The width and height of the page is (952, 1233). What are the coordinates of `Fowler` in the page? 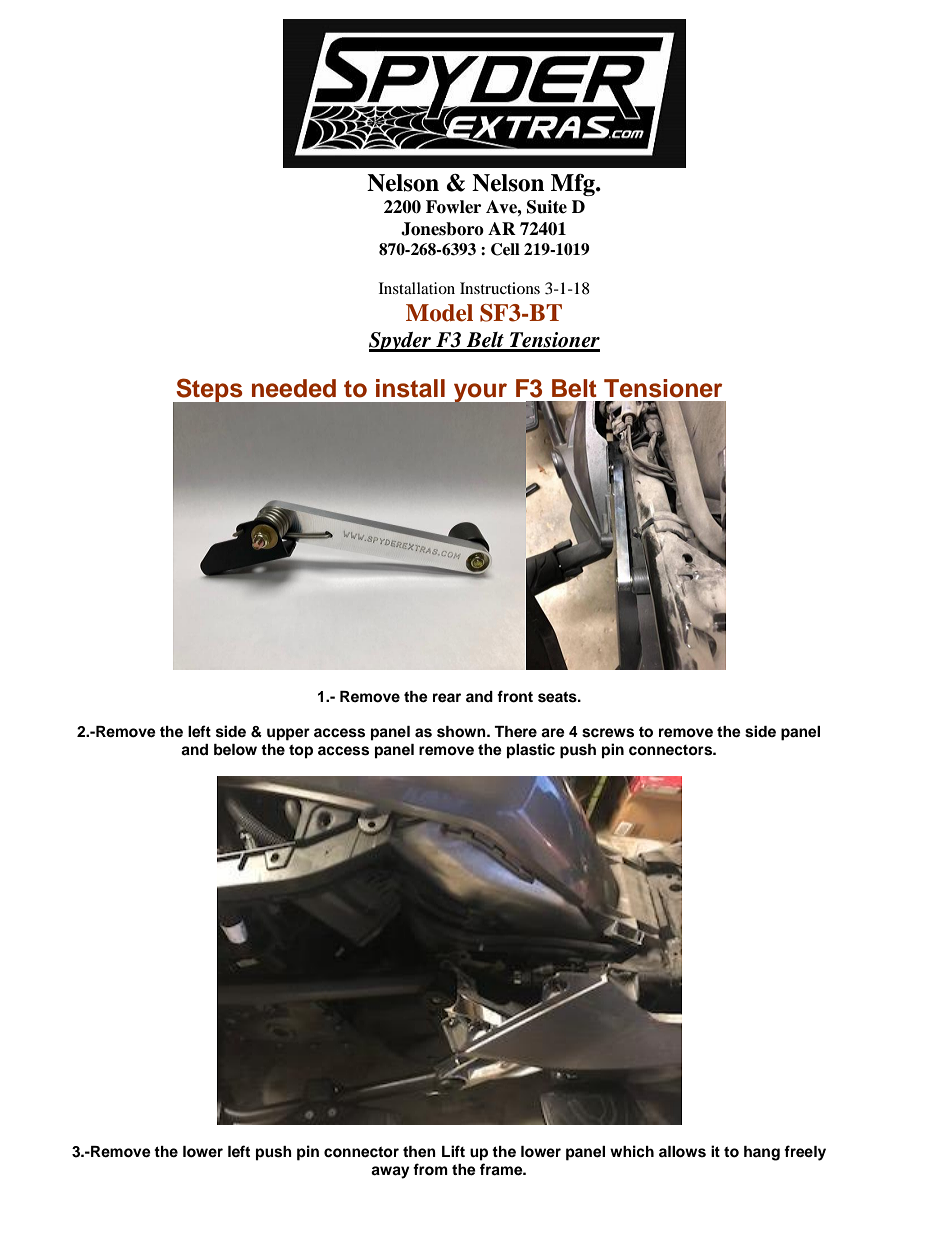 It's located at (453, 207).
